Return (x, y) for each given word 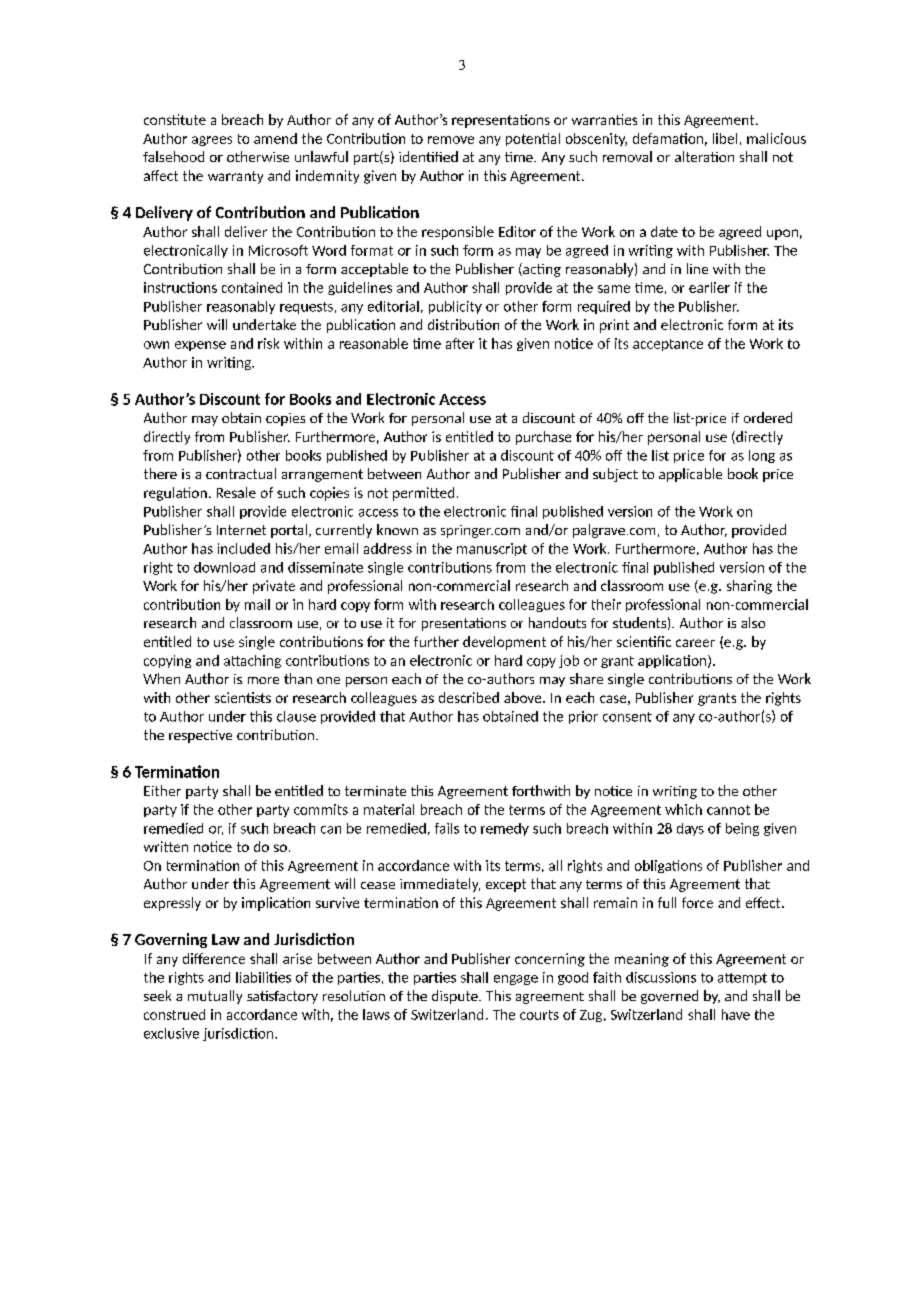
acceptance (668, 345)
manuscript (492, 549)
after (460, 343)
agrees (212, 141)
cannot (728, 810)
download (224, 567)
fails (447, 828)
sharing (749, 587)
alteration (704, 156)
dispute (456, 997)
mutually (215, 997)
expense (200, 346)
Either (162, 790)
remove (451, 140)
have (736, 1014)
